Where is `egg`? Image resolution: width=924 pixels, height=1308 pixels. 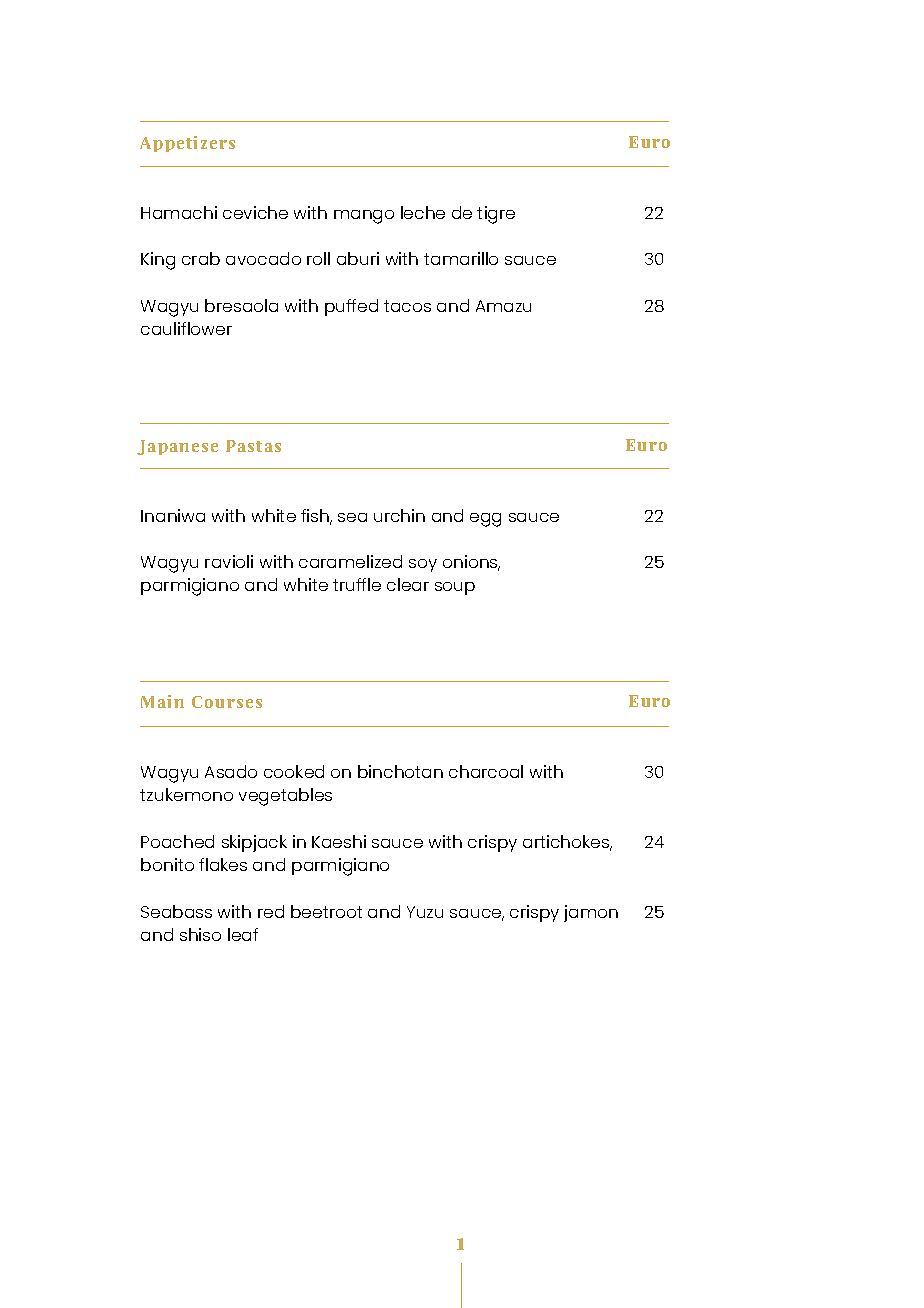 egg is located at coordinates (485, 520).
